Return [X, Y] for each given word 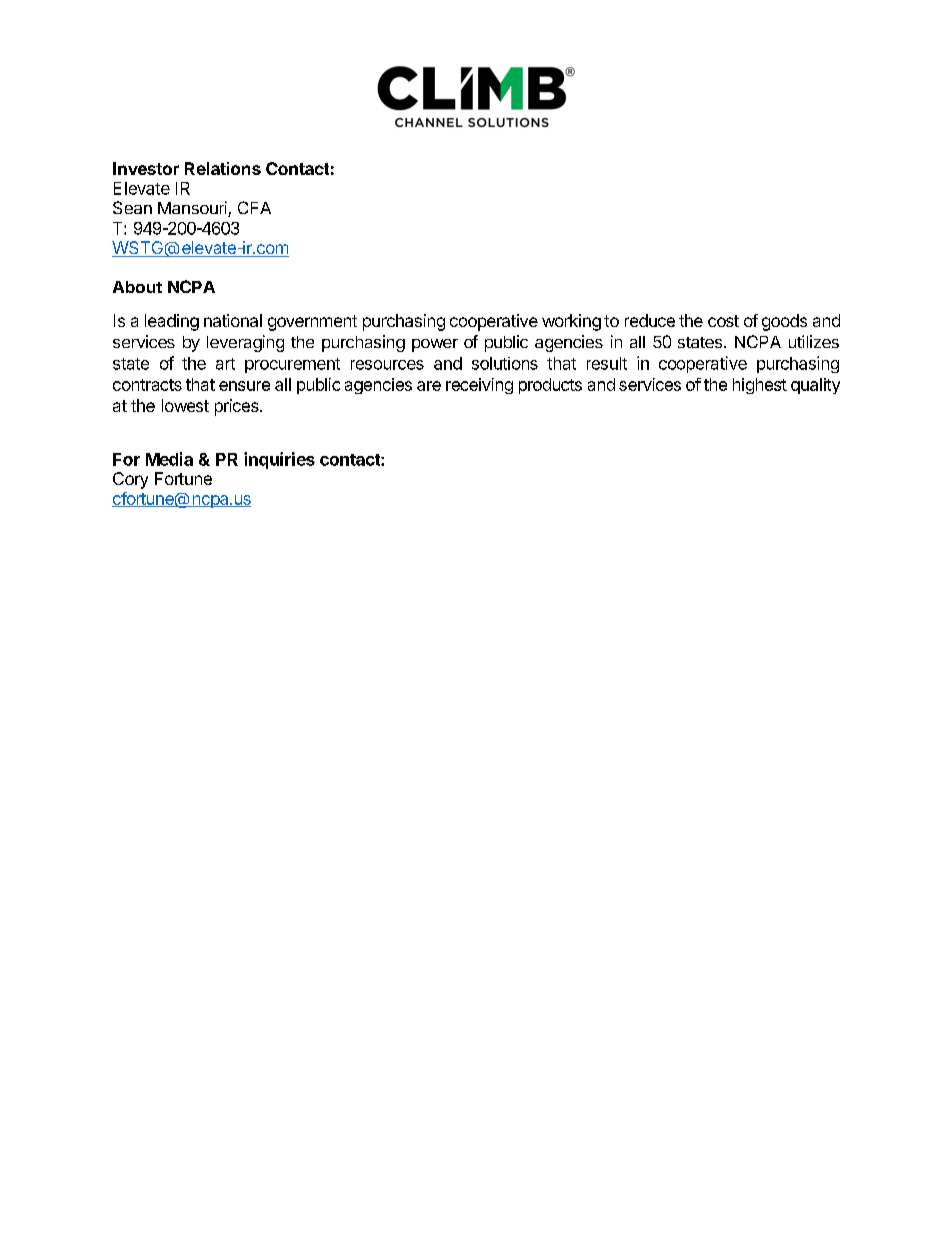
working [571, 322]
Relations [223, 168]
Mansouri [193, 209]
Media [169, 459]
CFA [254, 207]
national [233, 320]
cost [723, 321]
